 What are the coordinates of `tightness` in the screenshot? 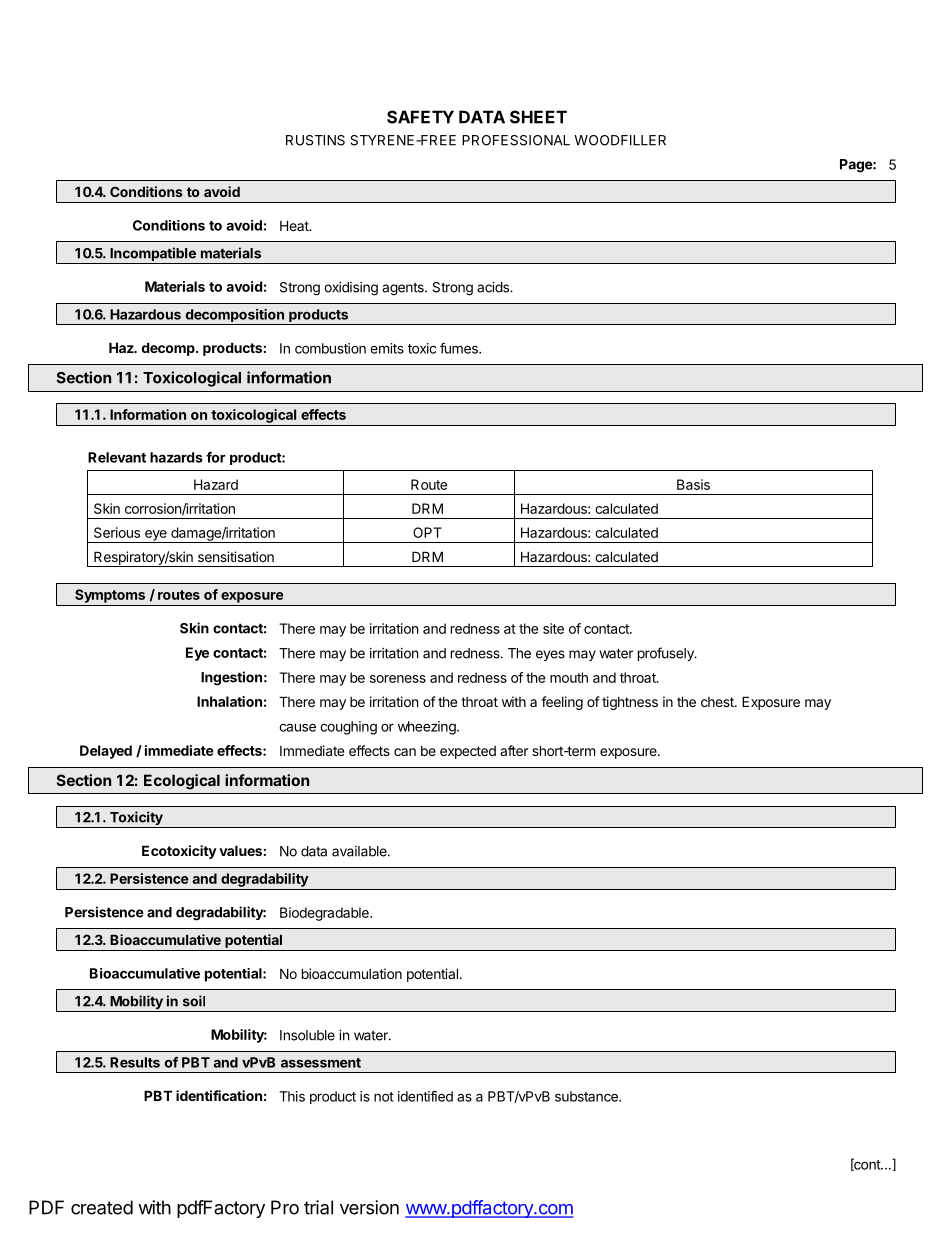 It's located at (630, 703).
